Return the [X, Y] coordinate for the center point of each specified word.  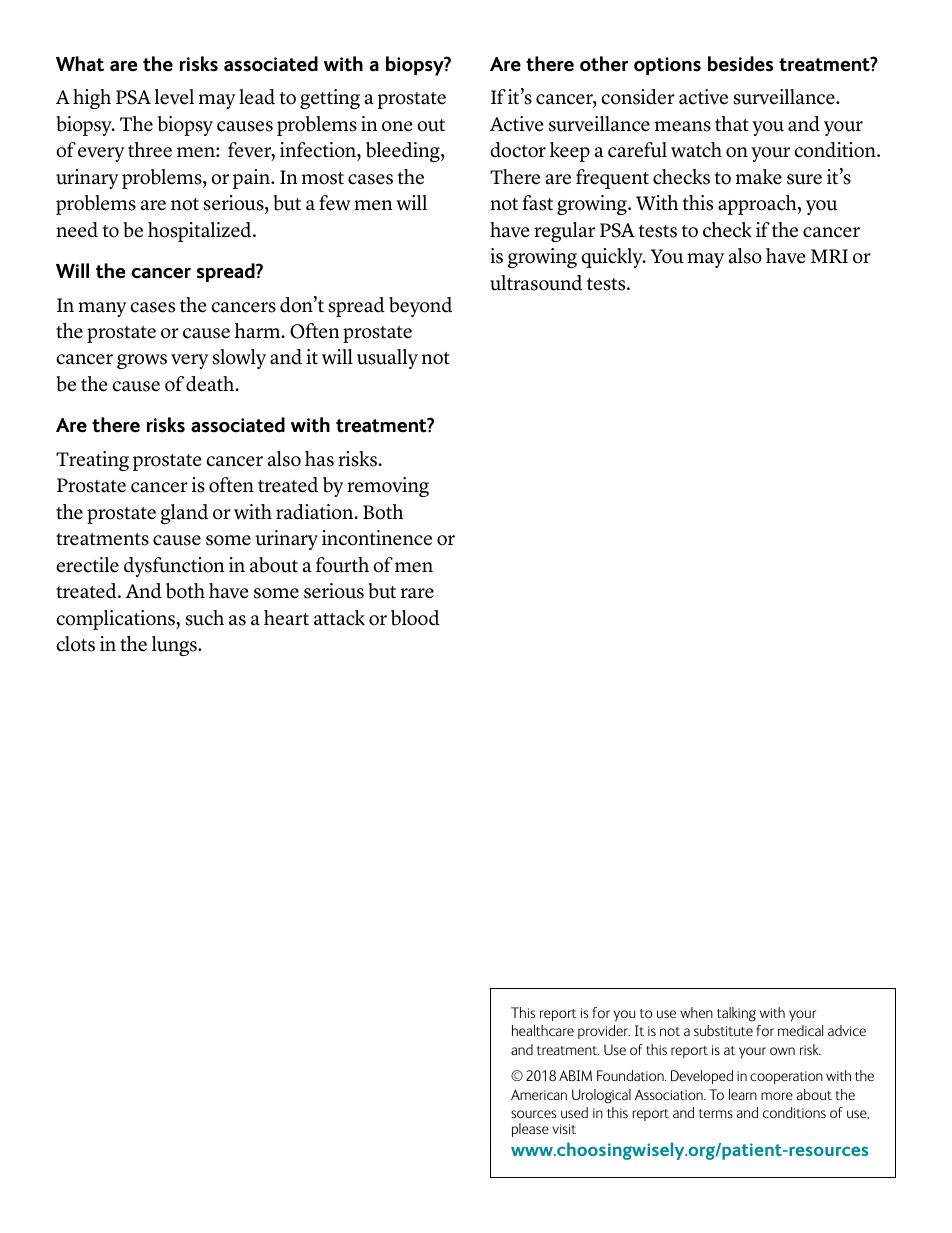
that [732, 124]
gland [184, 514]
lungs [175, 646]
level [174, 97]
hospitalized [201, 232]
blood [415, 618]
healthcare [543, 1030]
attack [339, 618]
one [397, 126]
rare [417, 593]
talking [736, 1014]
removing [388, 487]
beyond [420, 307]
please [530, 1130]
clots [75, 644]
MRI [829, 256]
